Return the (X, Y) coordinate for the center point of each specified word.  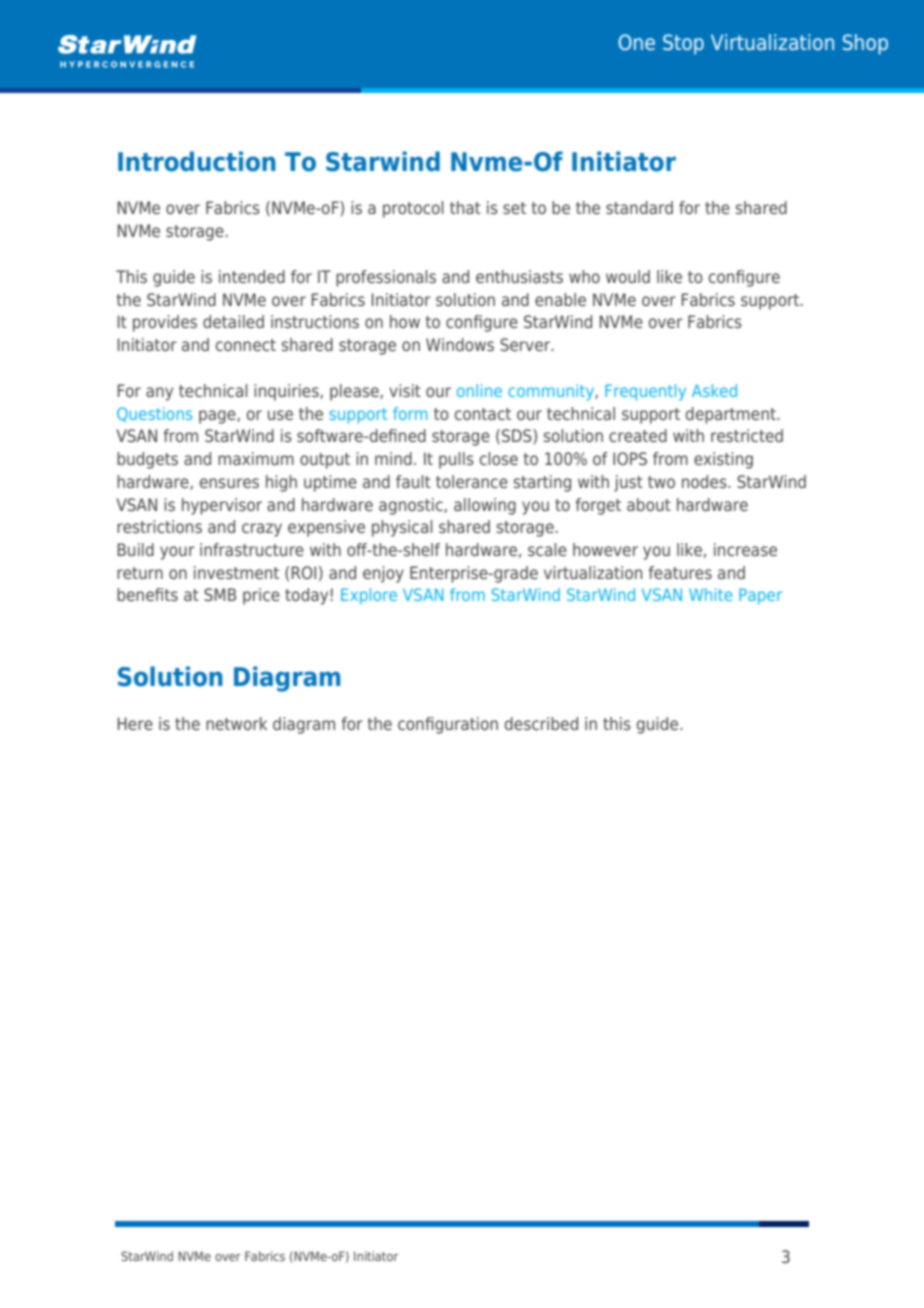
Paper (760, 596)
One (636, 42)
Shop (865, 44)
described (541, 723)
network (236, 723)
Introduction (197, 161)
